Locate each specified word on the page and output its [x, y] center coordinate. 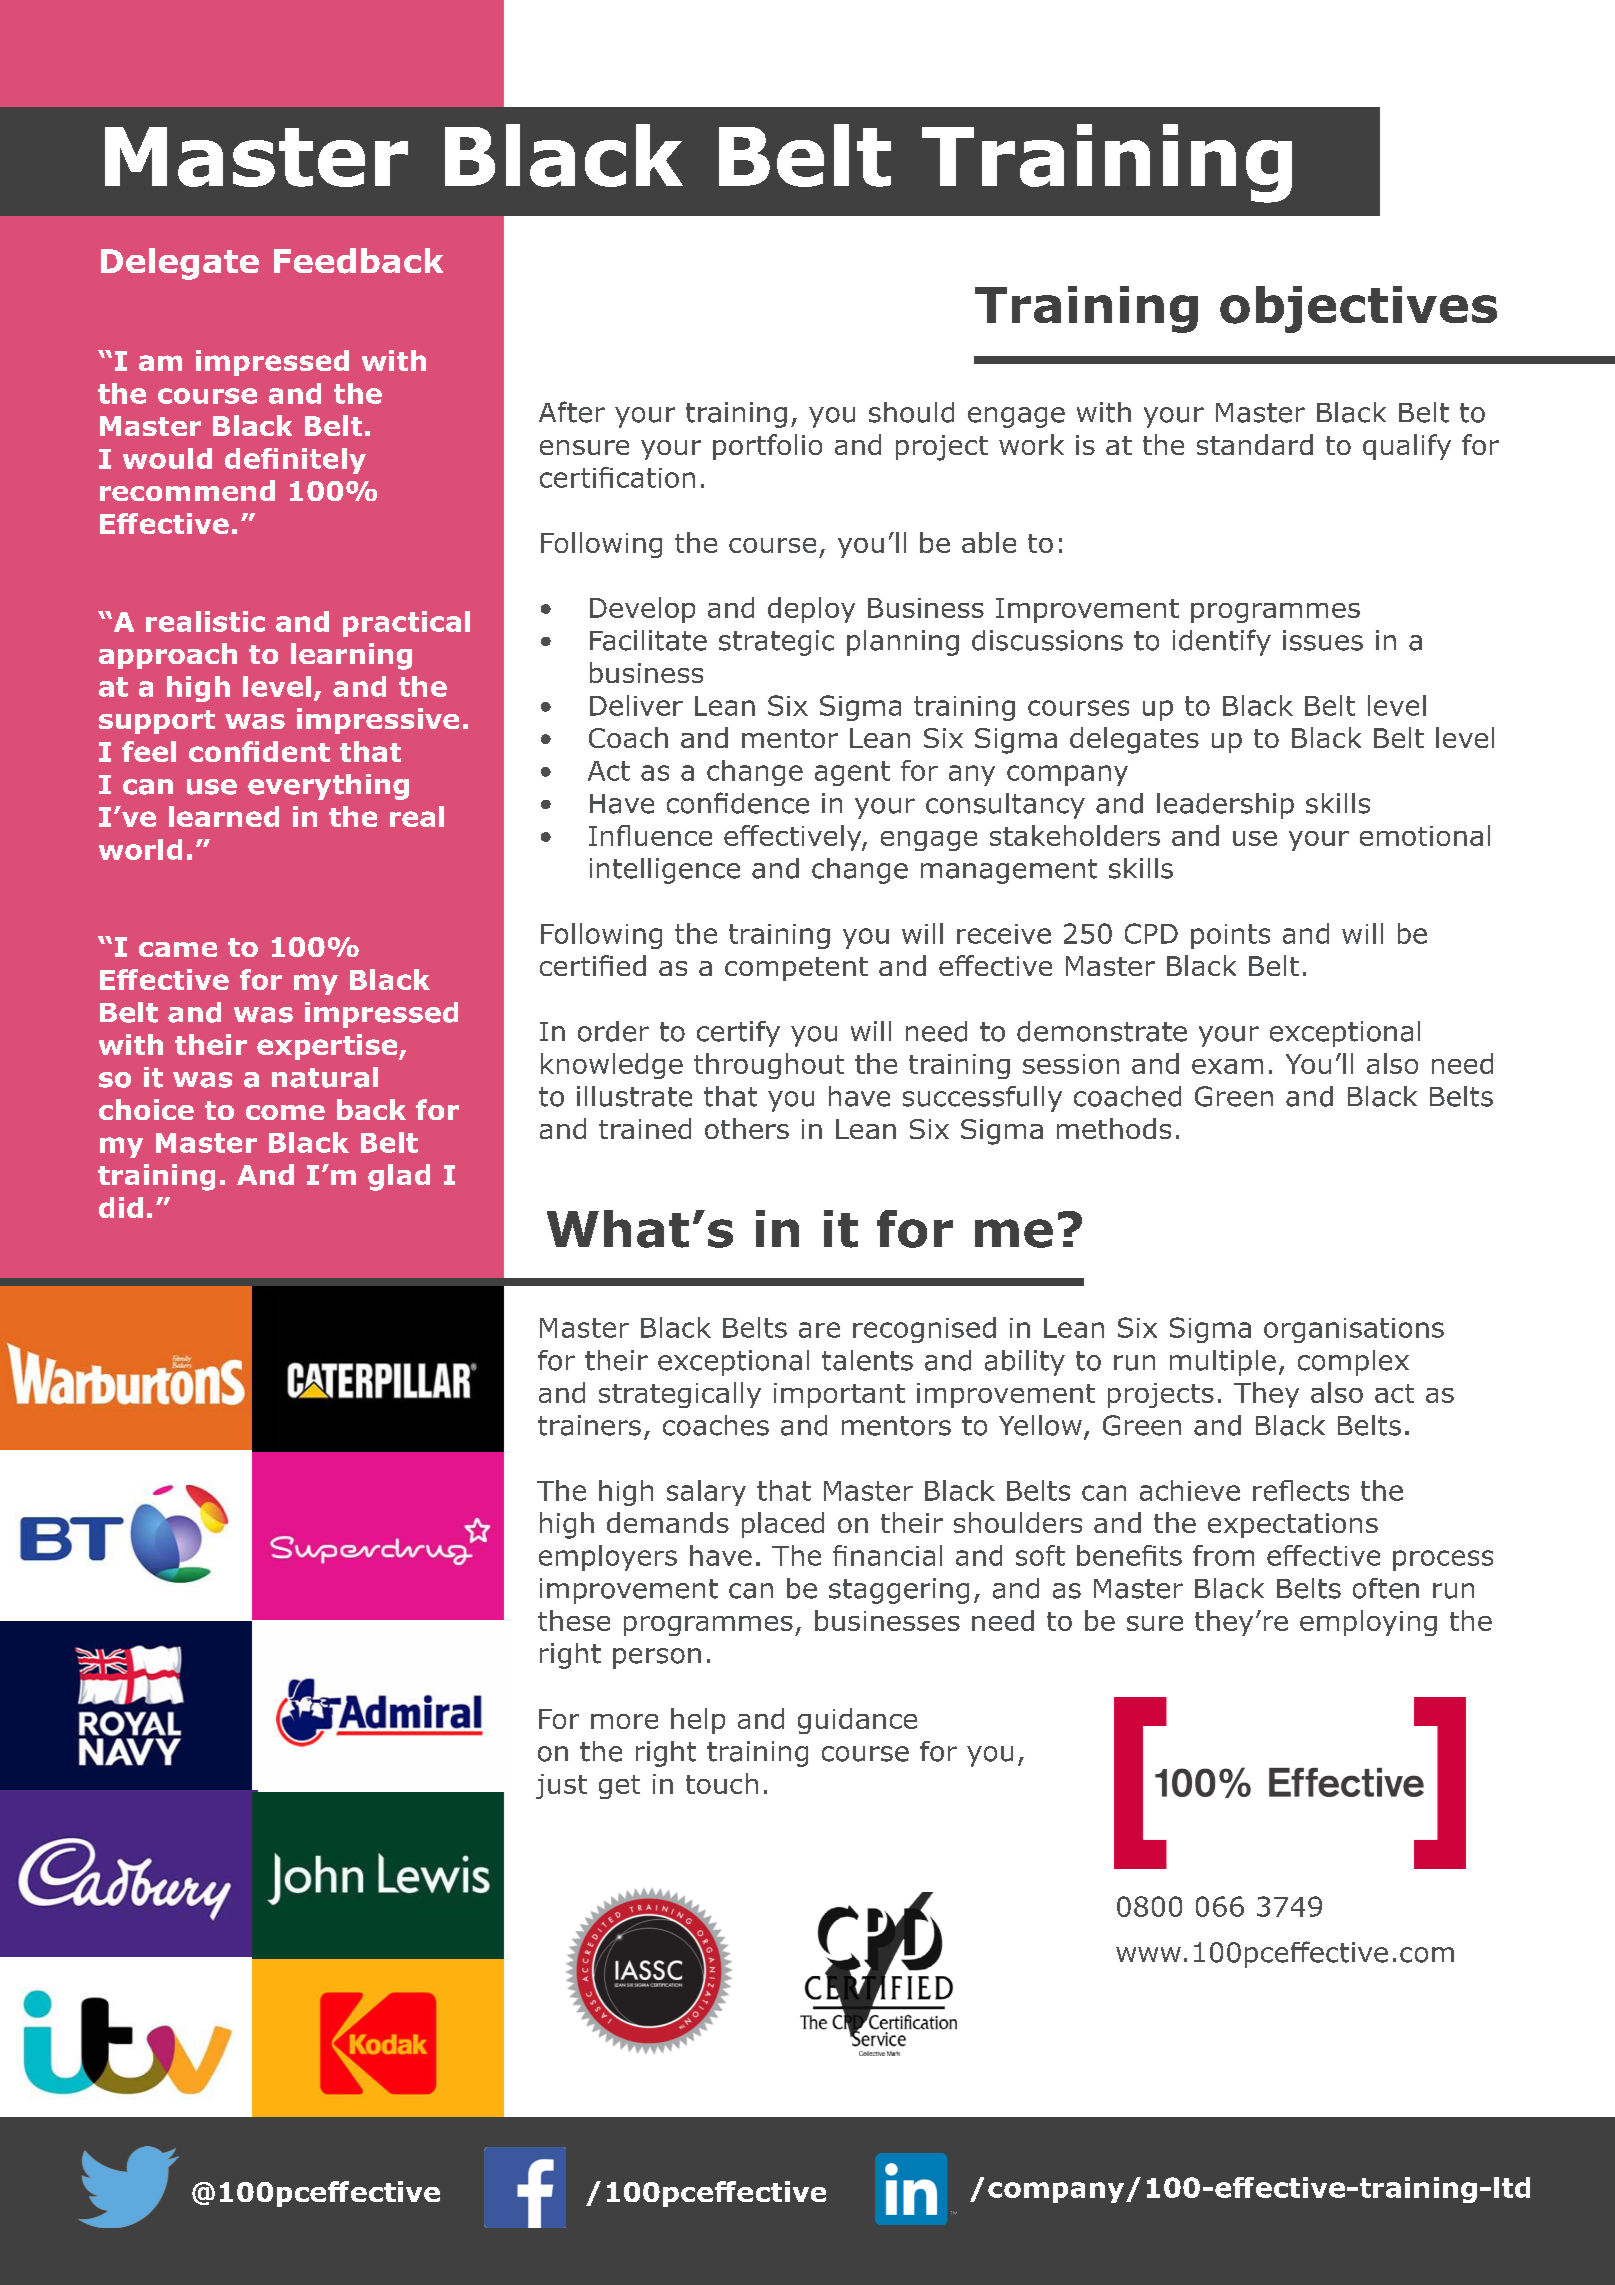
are [819, 1330]
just [561, 1786]
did [121, 1207]
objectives [1358, 309]
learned [224, 816]
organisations [1354, 1330]
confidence [738, 803]
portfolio [767, 447]
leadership [1225, 806]
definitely [295, 461]
